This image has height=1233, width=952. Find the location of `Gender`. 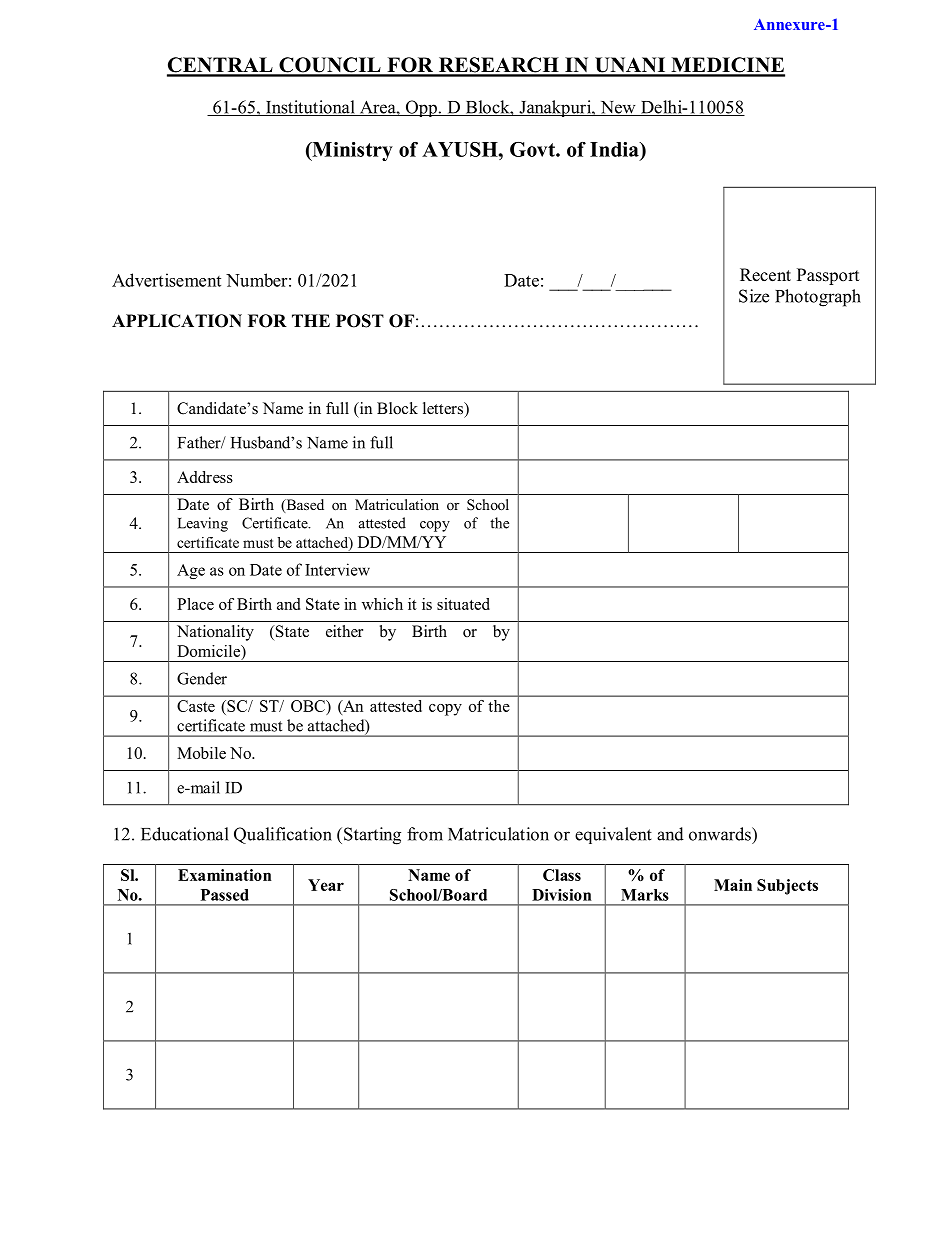

Gender is located at coordinates (202, 678).
